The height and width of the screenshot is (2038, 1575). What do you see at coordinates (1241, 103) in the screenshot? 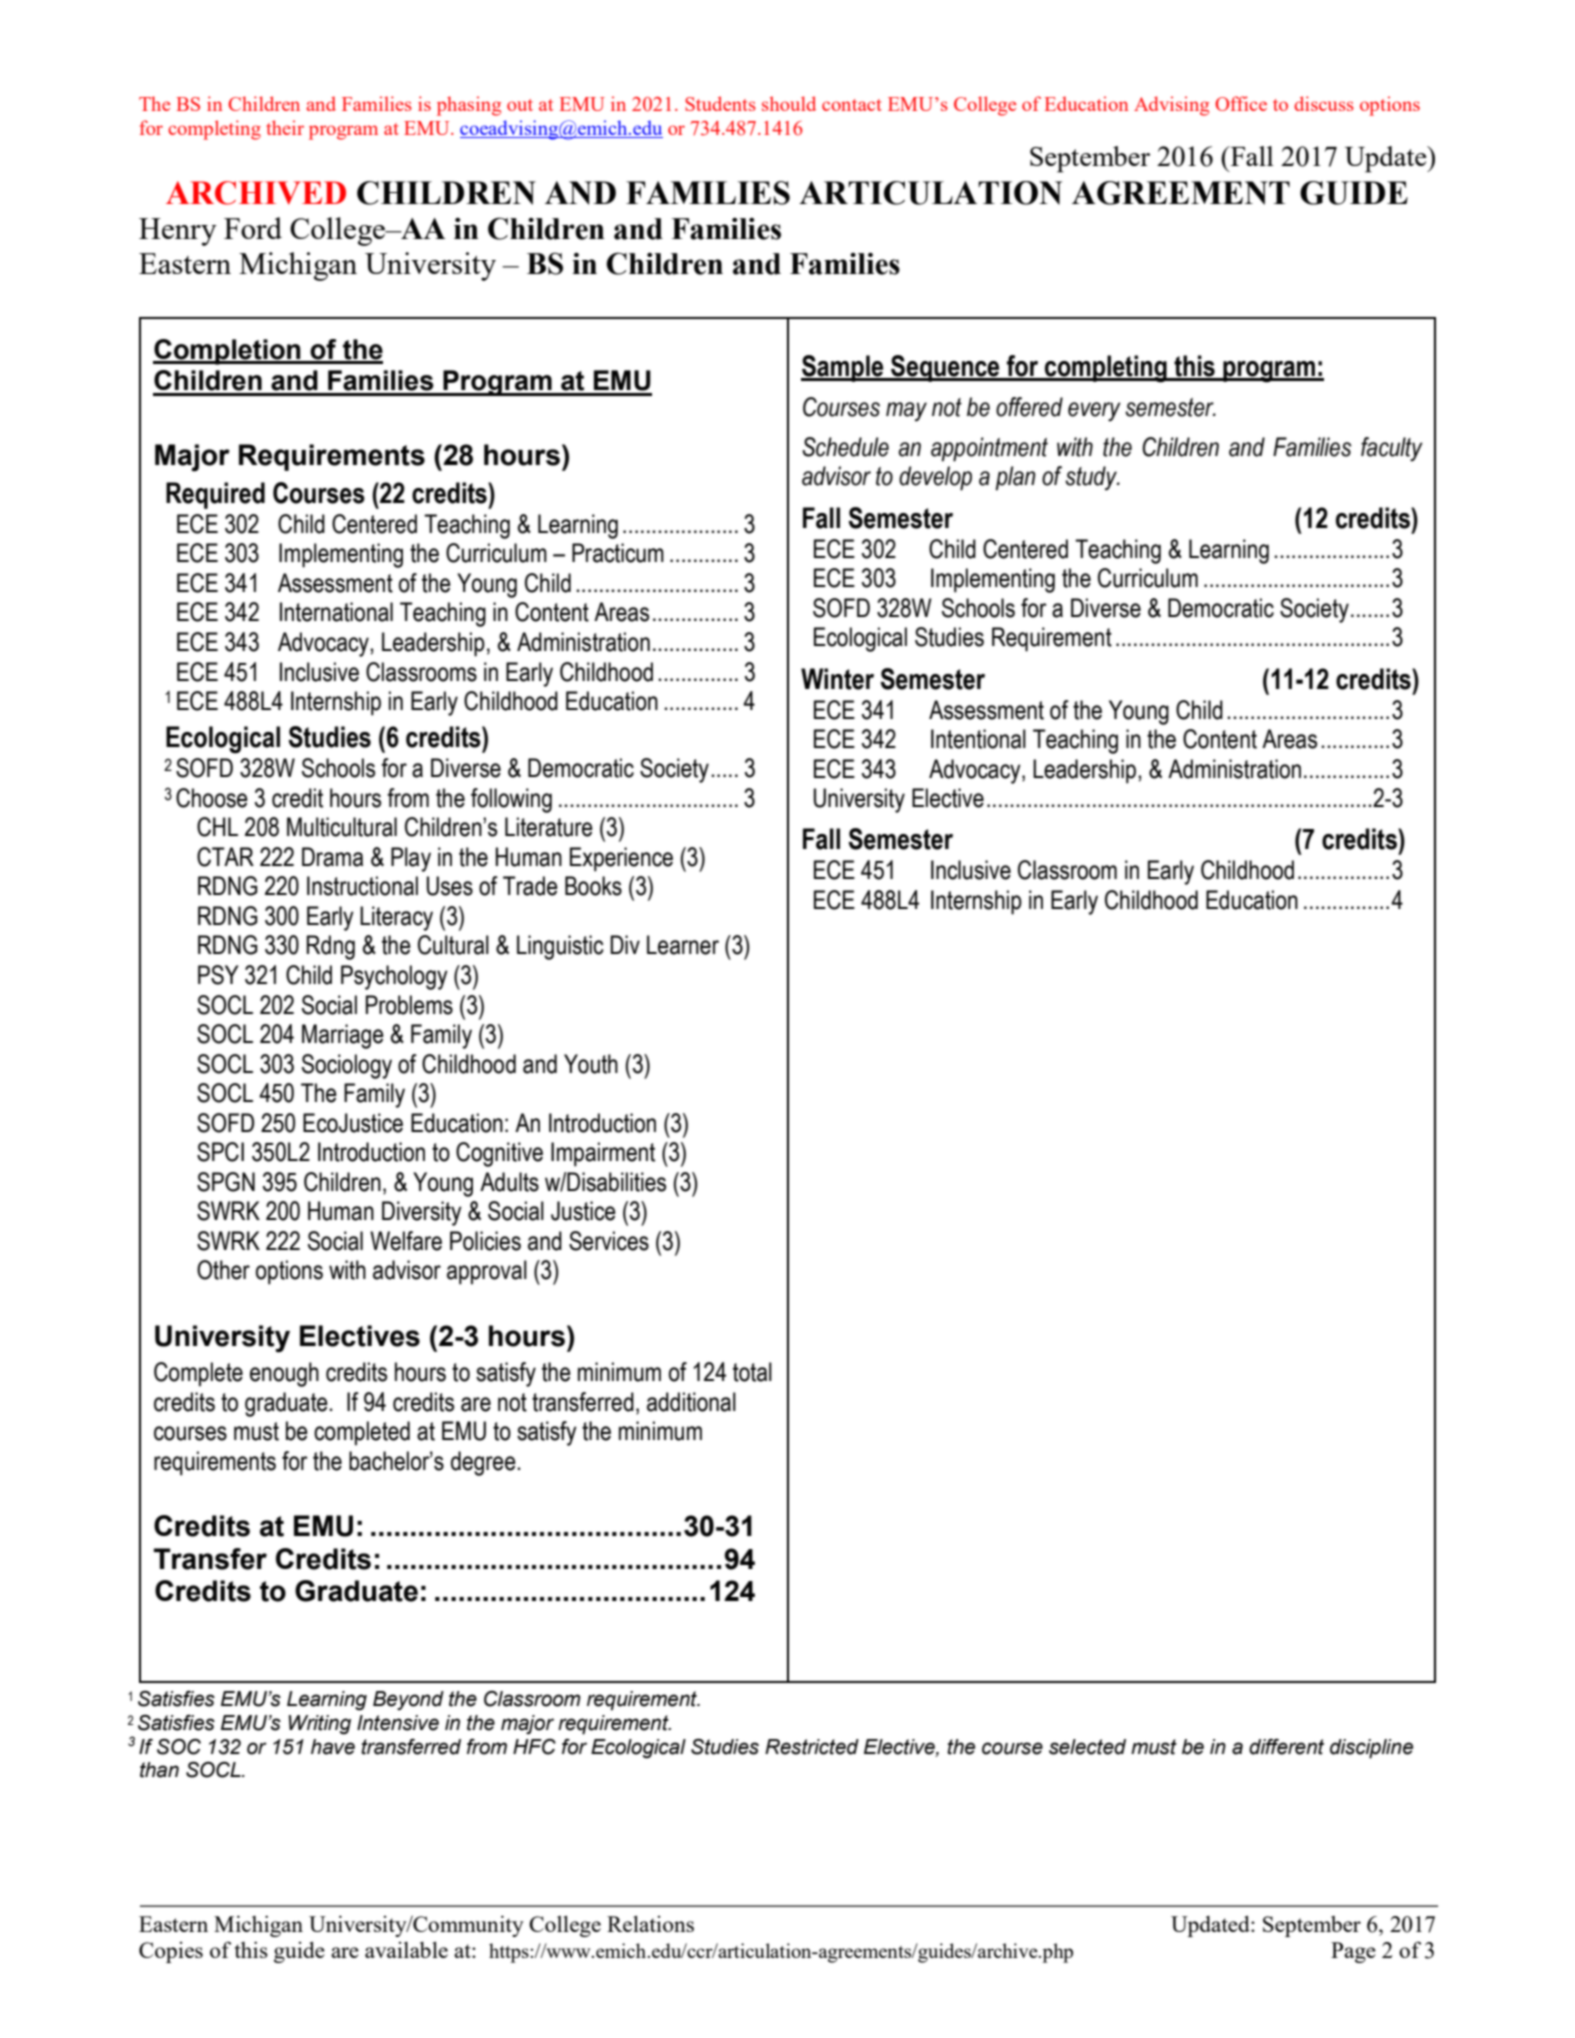
I see `Office` at bounding box center [1241, 103].
